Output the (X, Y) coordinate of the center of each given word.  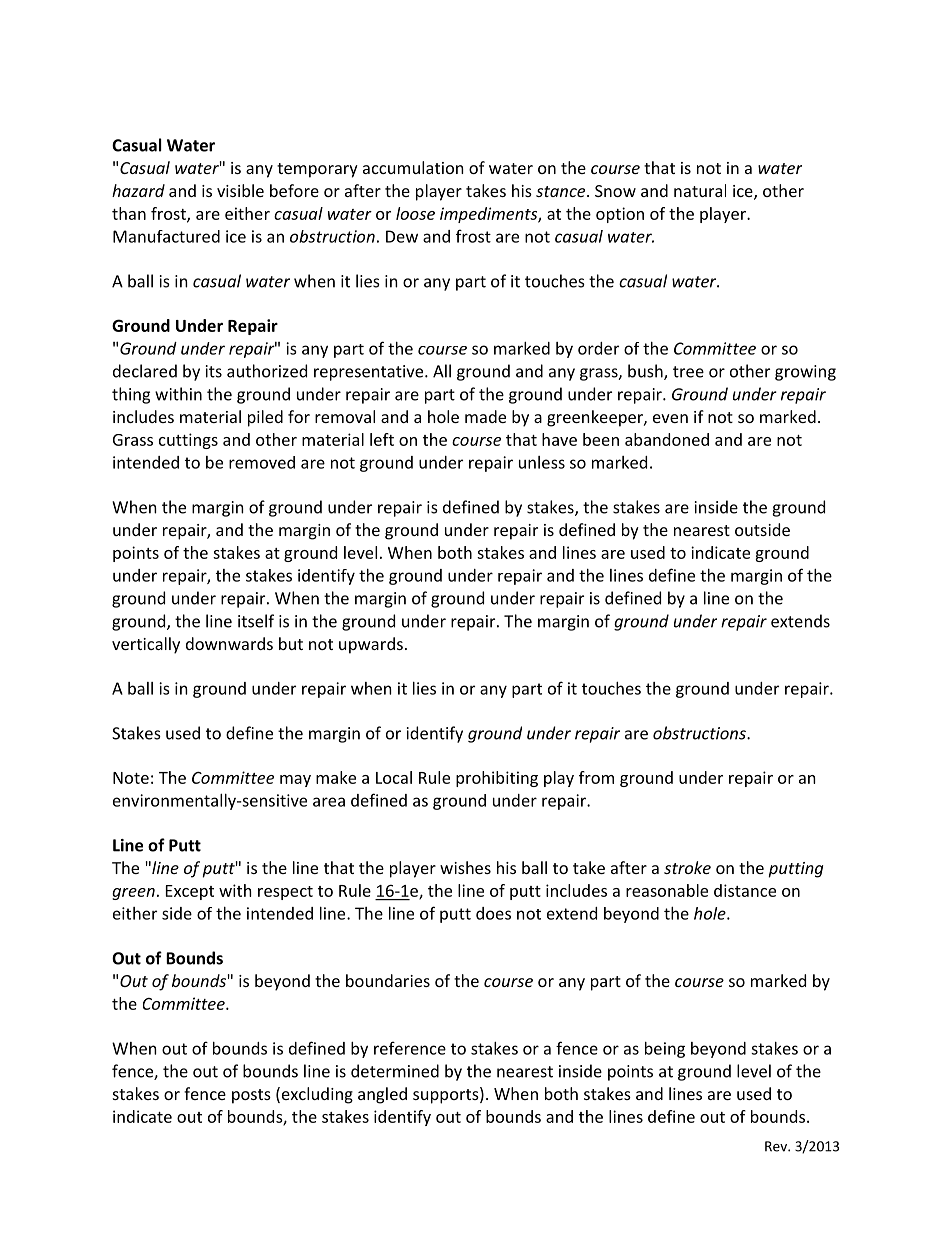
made (485, 416)
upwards (371, 645)
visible (240, 190)
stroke (687, 867)
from (596, 777)
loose (415, 213)
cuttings (188, 441)
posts (251, 1096)
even (670, 418)
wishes (465, 867)
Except (190, 892)
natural (700, 190)
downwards (229, 643)
